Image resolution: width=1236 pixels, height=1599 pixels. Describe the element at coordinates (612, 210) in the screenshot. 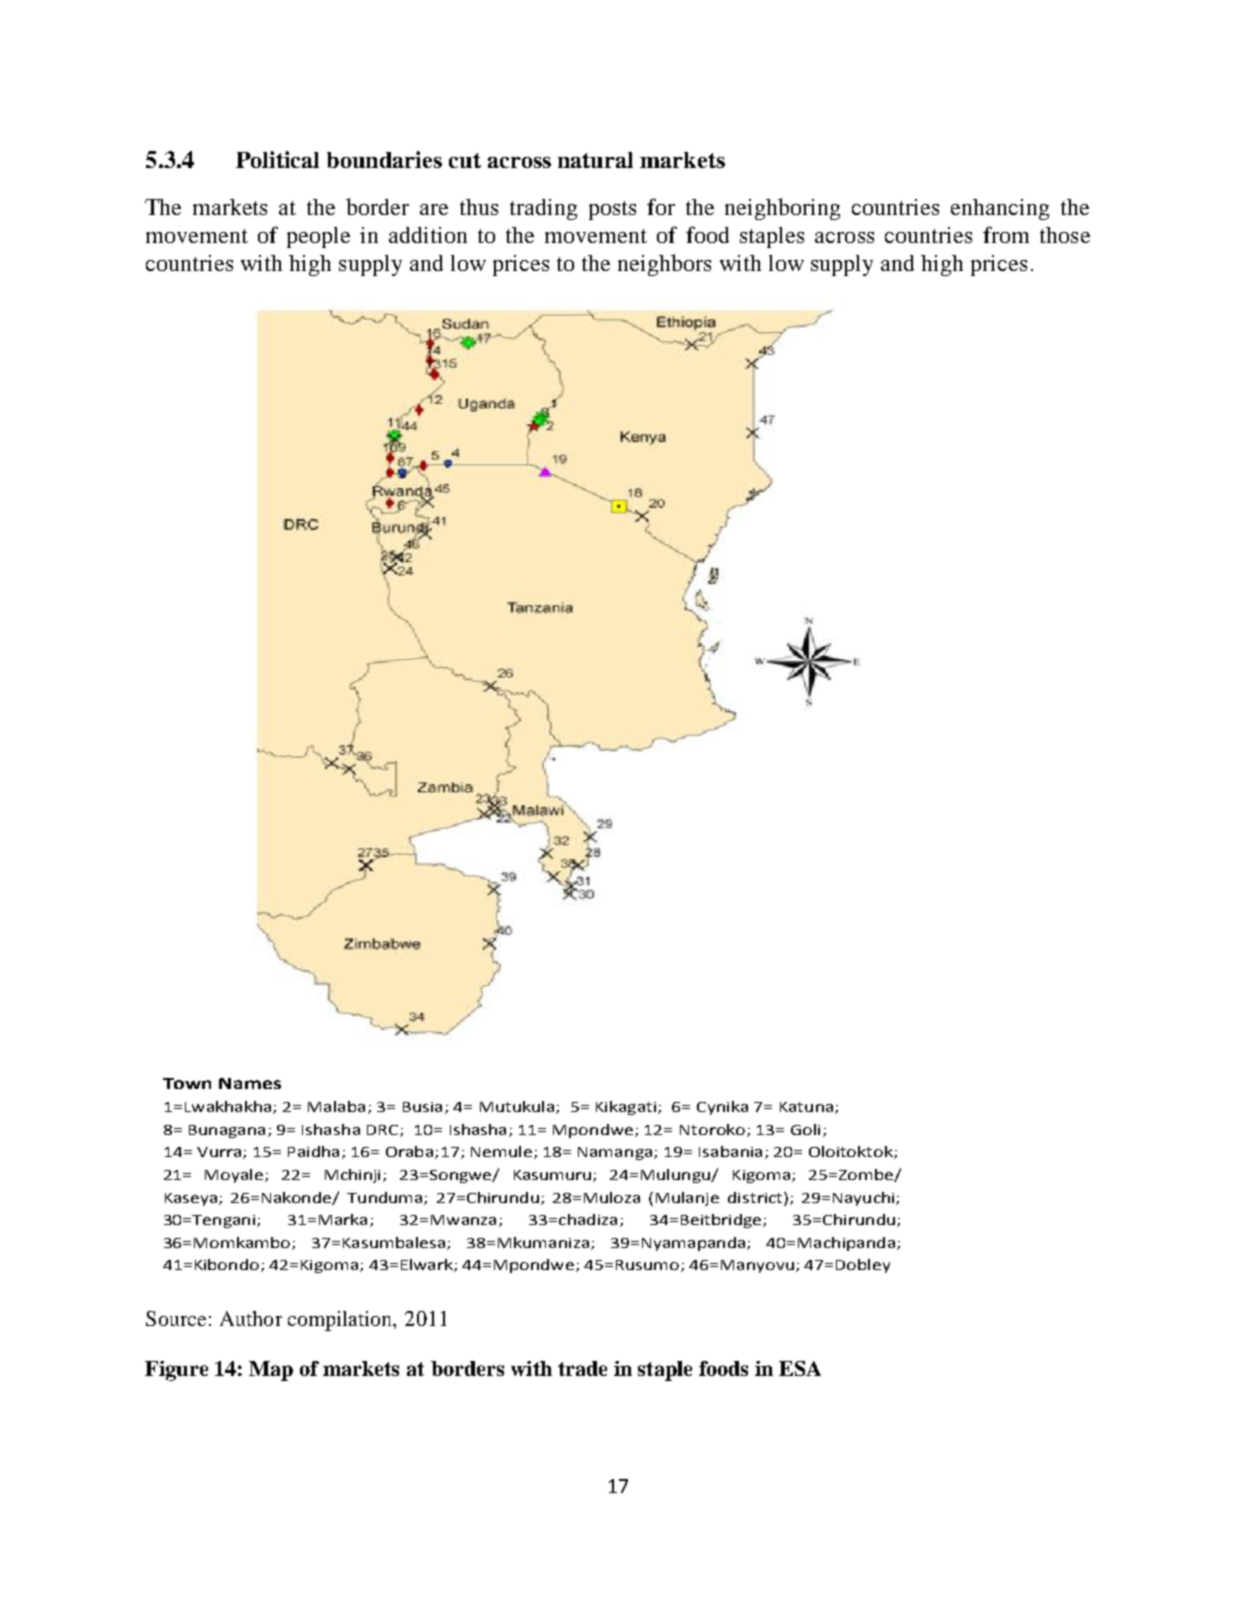

I see `posts` at that location.
